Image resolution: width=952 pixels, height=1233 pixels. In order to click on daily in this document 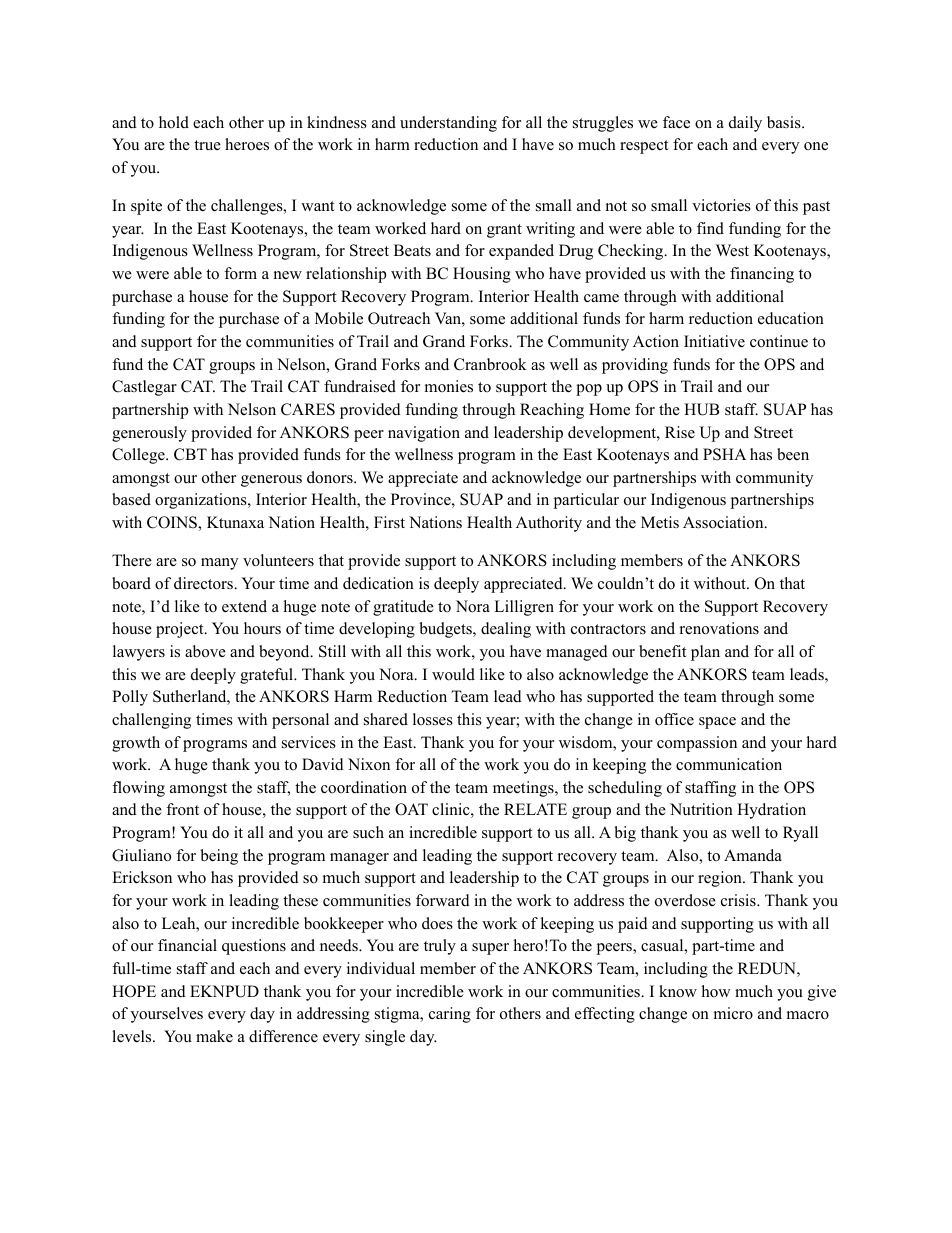, I will do `click(745, 124)`.
